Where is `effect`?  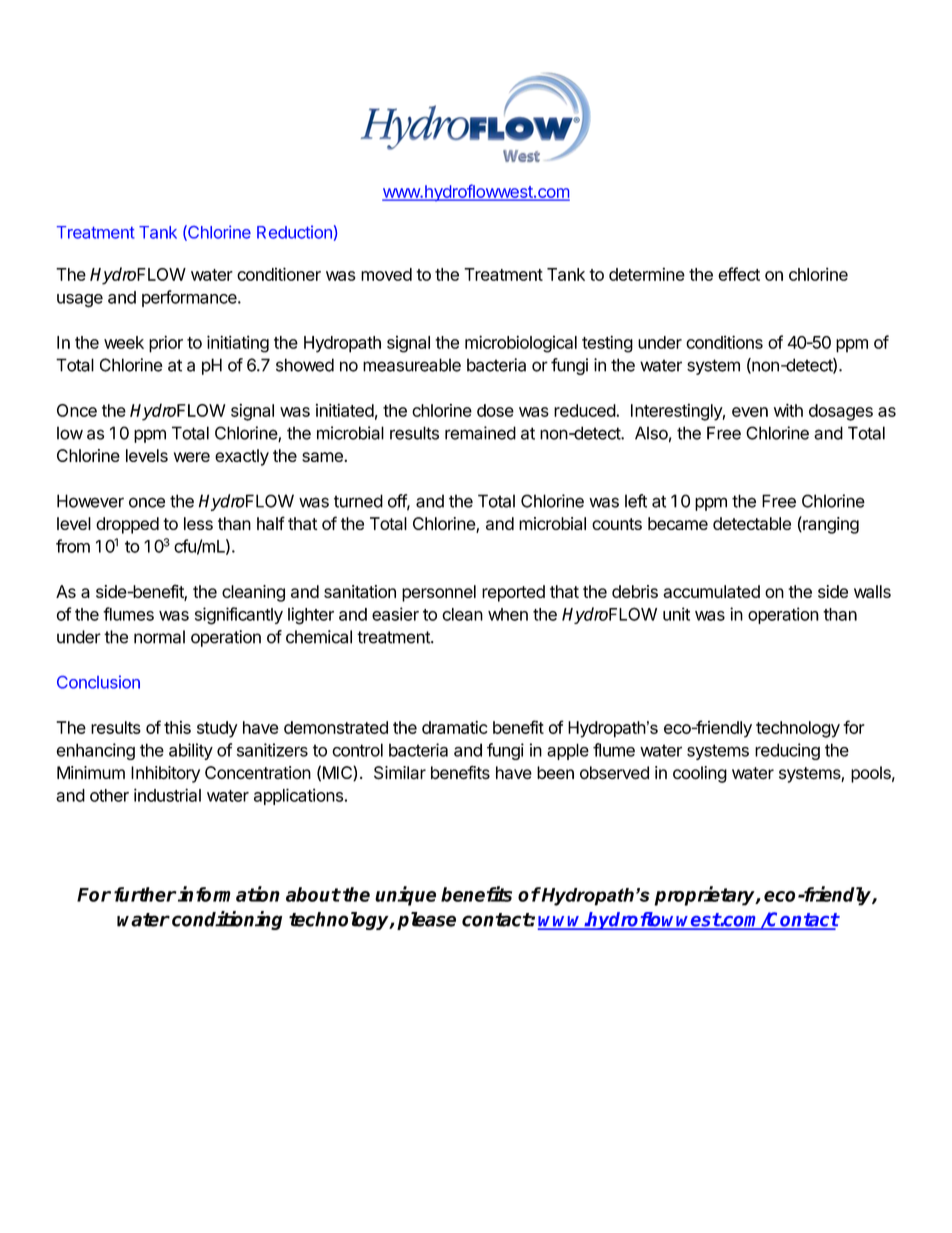
effect is located at coordinates (739, 274).
